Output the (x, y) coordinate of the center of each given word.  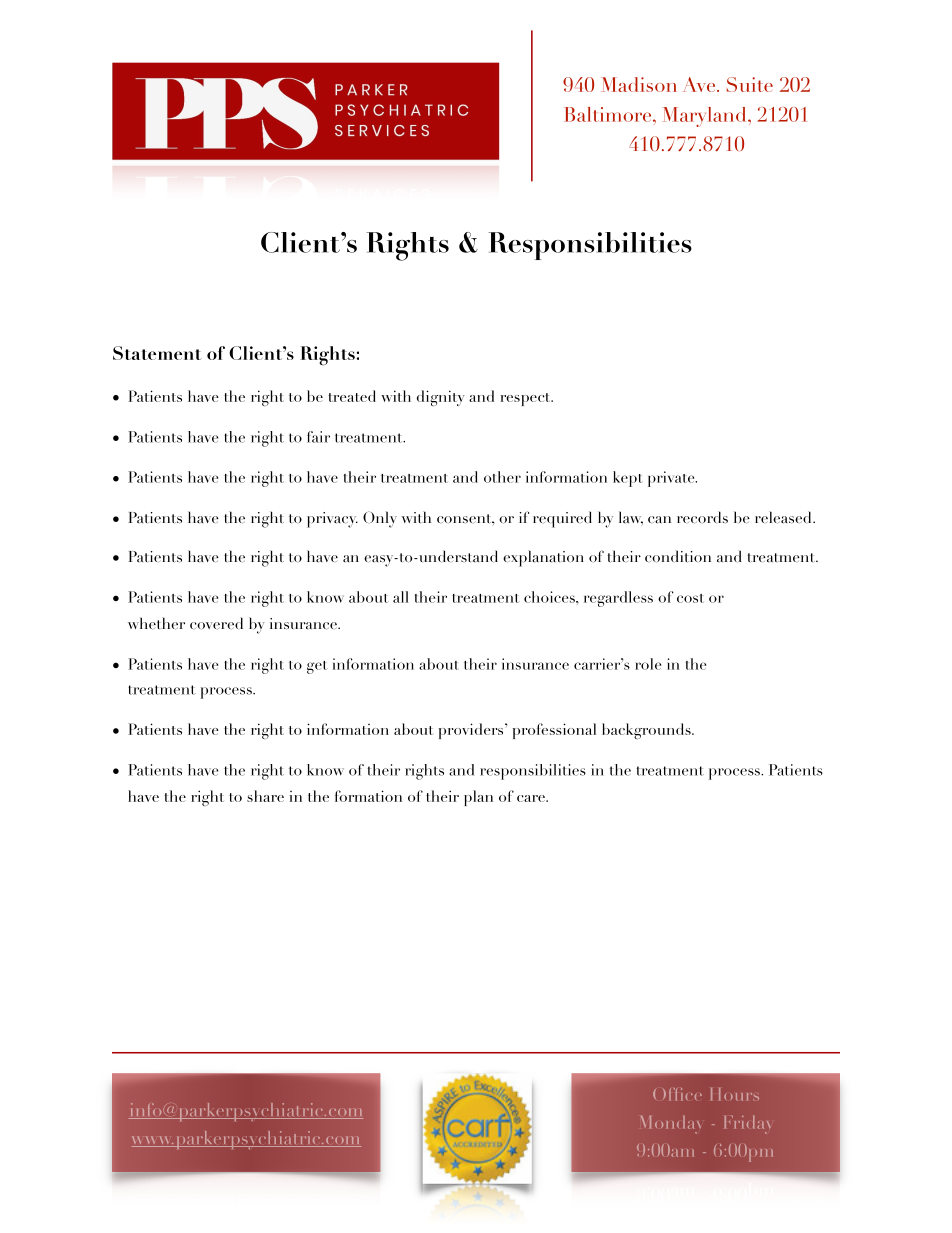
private (672, 479)
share (265, 796)
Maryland (705, 117)
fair (318, 437)
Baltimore (609, 114)
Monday (671, 1125)
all (401, 597)
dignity (441, 398)
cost (690, 598)
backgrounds (647, 731)
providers (472, 731)
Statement (157, 353)
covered (216, 623)
